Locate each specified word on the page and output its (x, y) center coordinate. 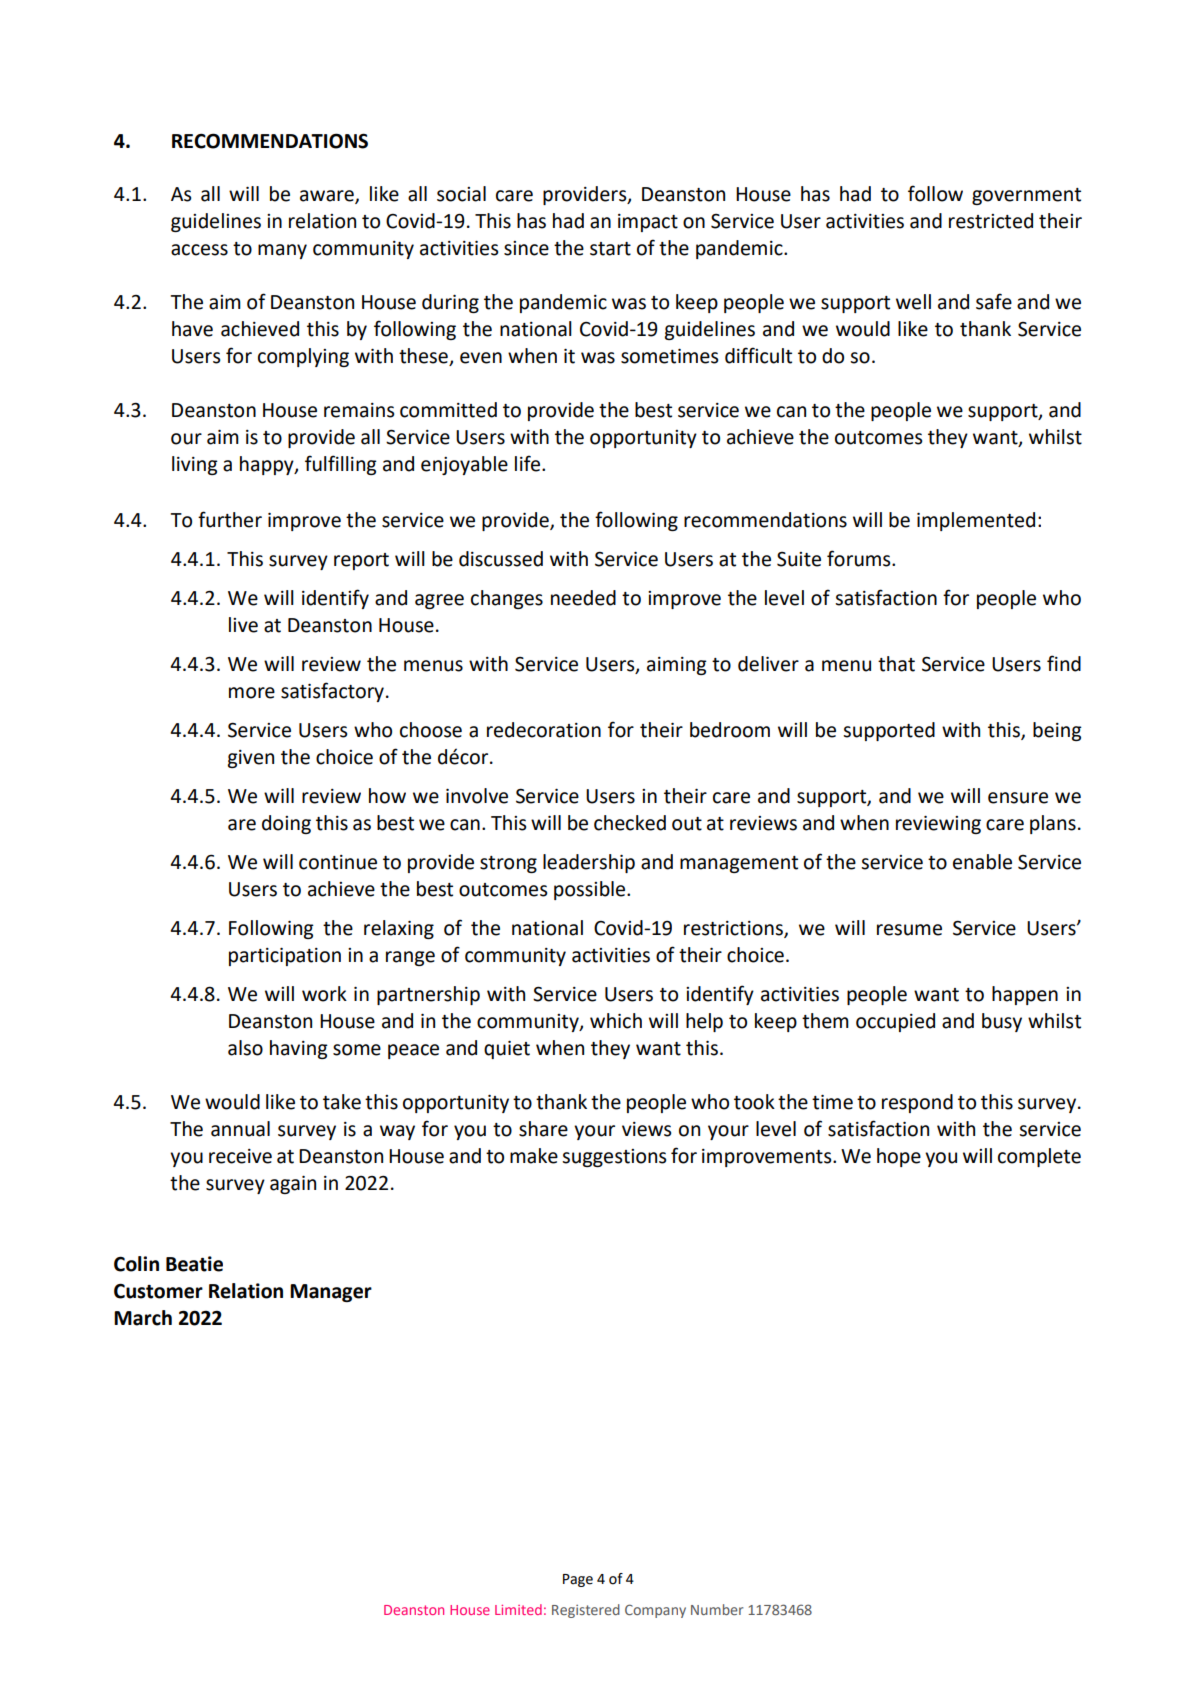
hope (899, 1157)
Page (578, 1580)
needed (583, 598)
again (293, 1185)
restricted (991, 221)
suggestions (614, 1158)
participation (285, 957)
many (282, 251)
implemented (976, 521)
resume (909, 930)
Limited (518, 1609)
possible (591, 890)
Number (717, 1609)
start (610, 249)
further (230, 519)
